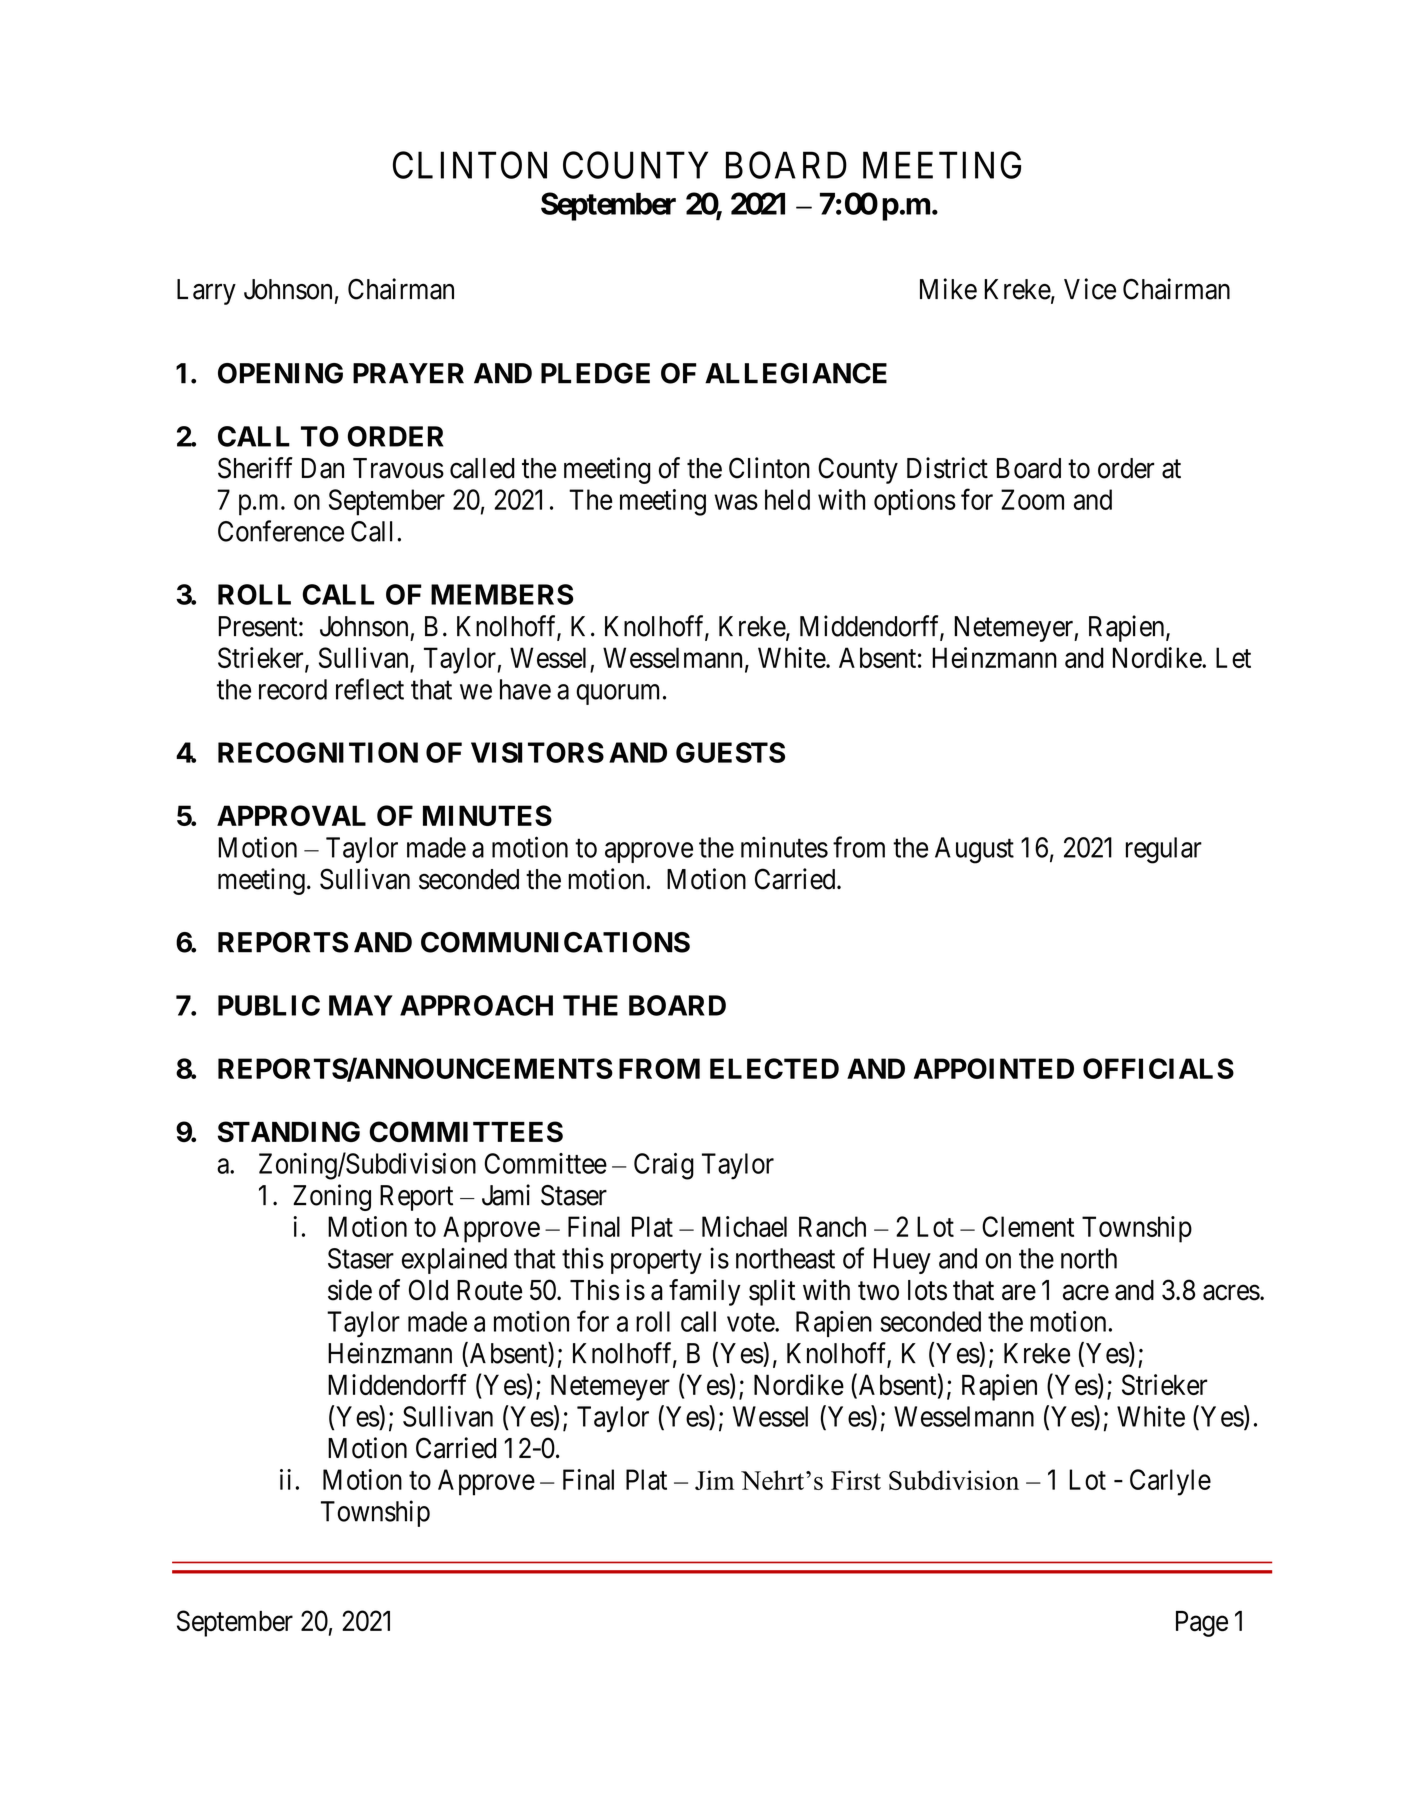 Image resolution: width=1402 pixels, height=1814 pixels. Describe the element at coordinates (856, 1480) in the image. I see `First` at that location.
